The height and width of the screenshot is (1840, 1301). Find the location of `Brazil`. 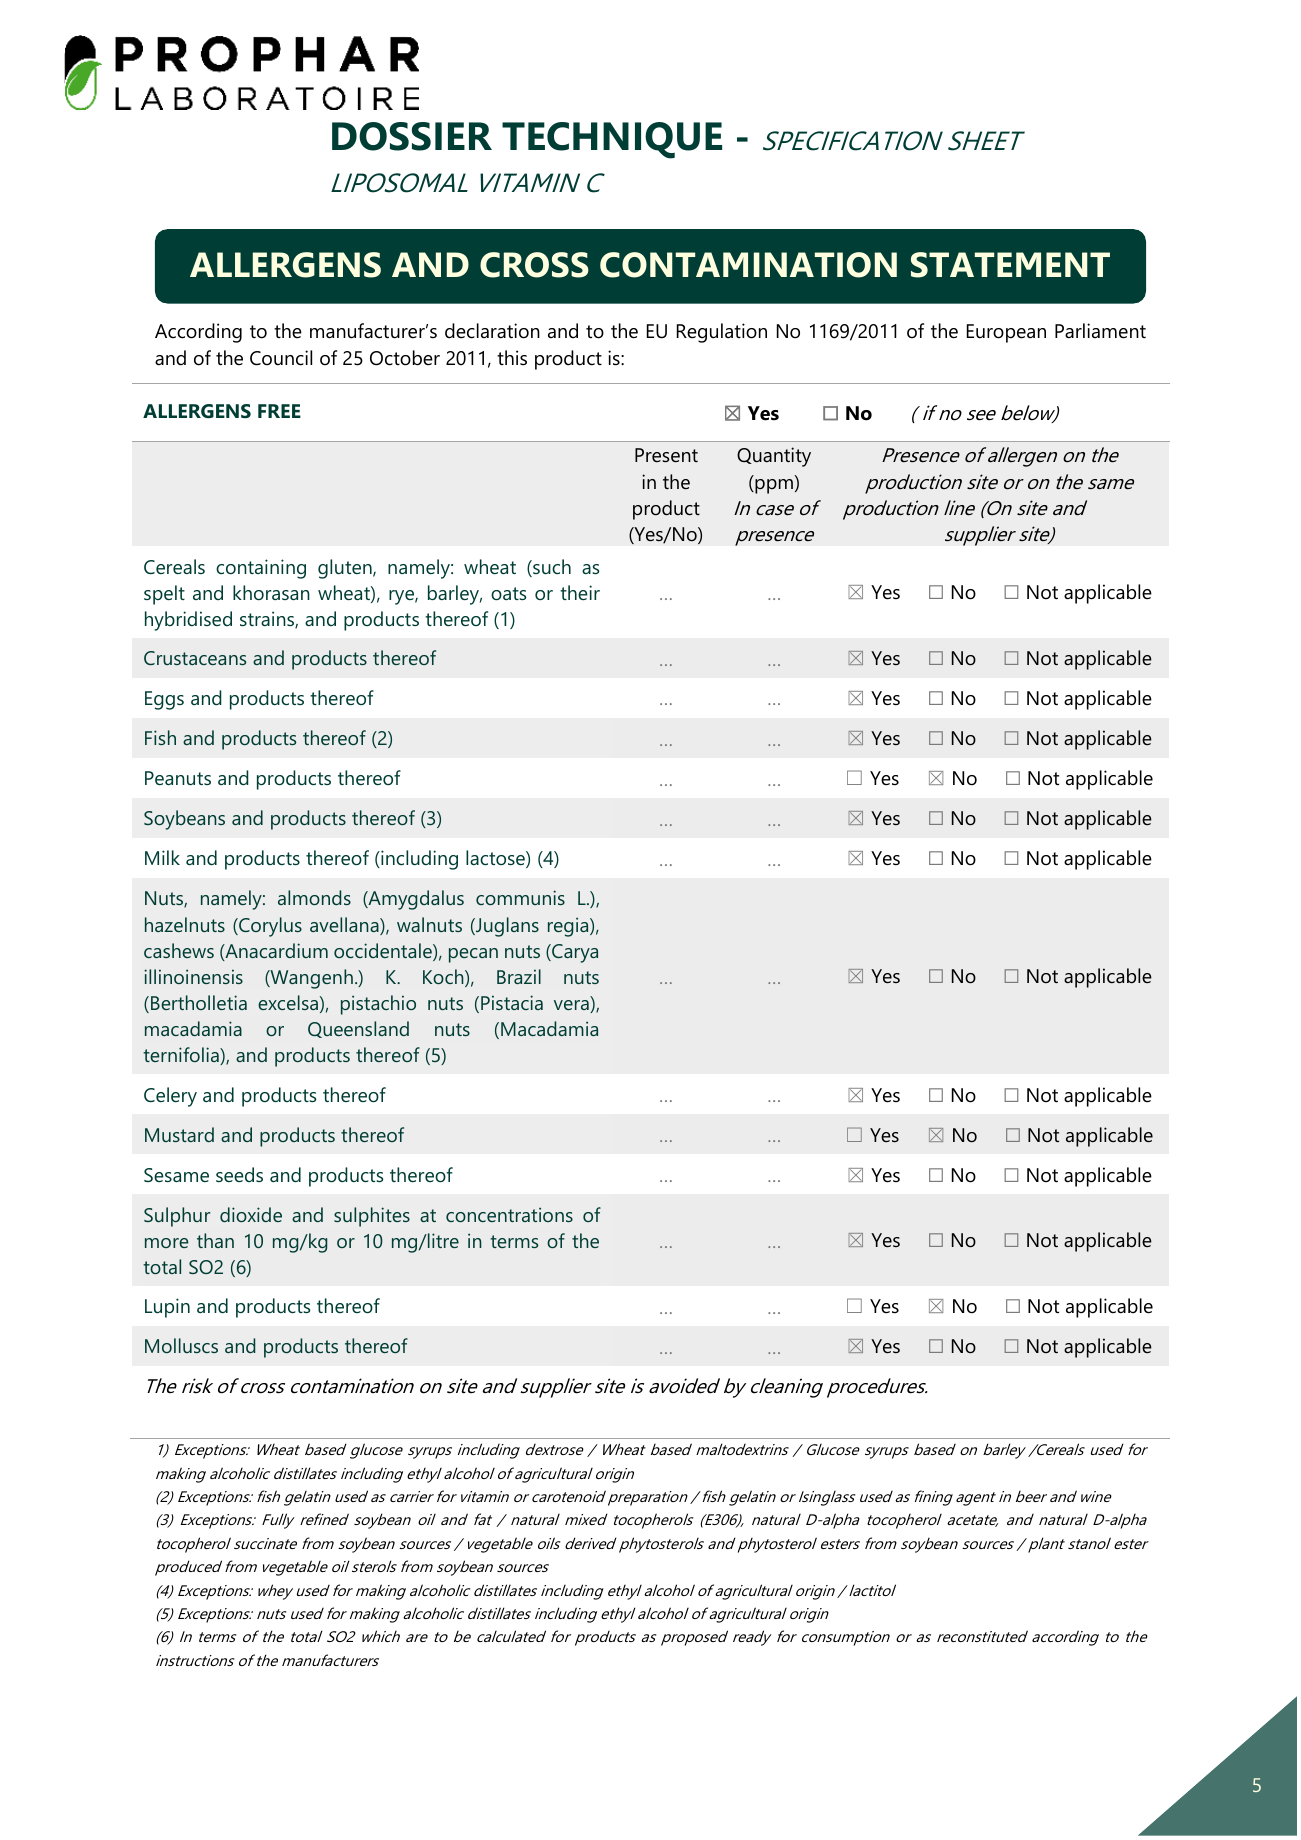

Brazil is located at coordinates (519, 976).
